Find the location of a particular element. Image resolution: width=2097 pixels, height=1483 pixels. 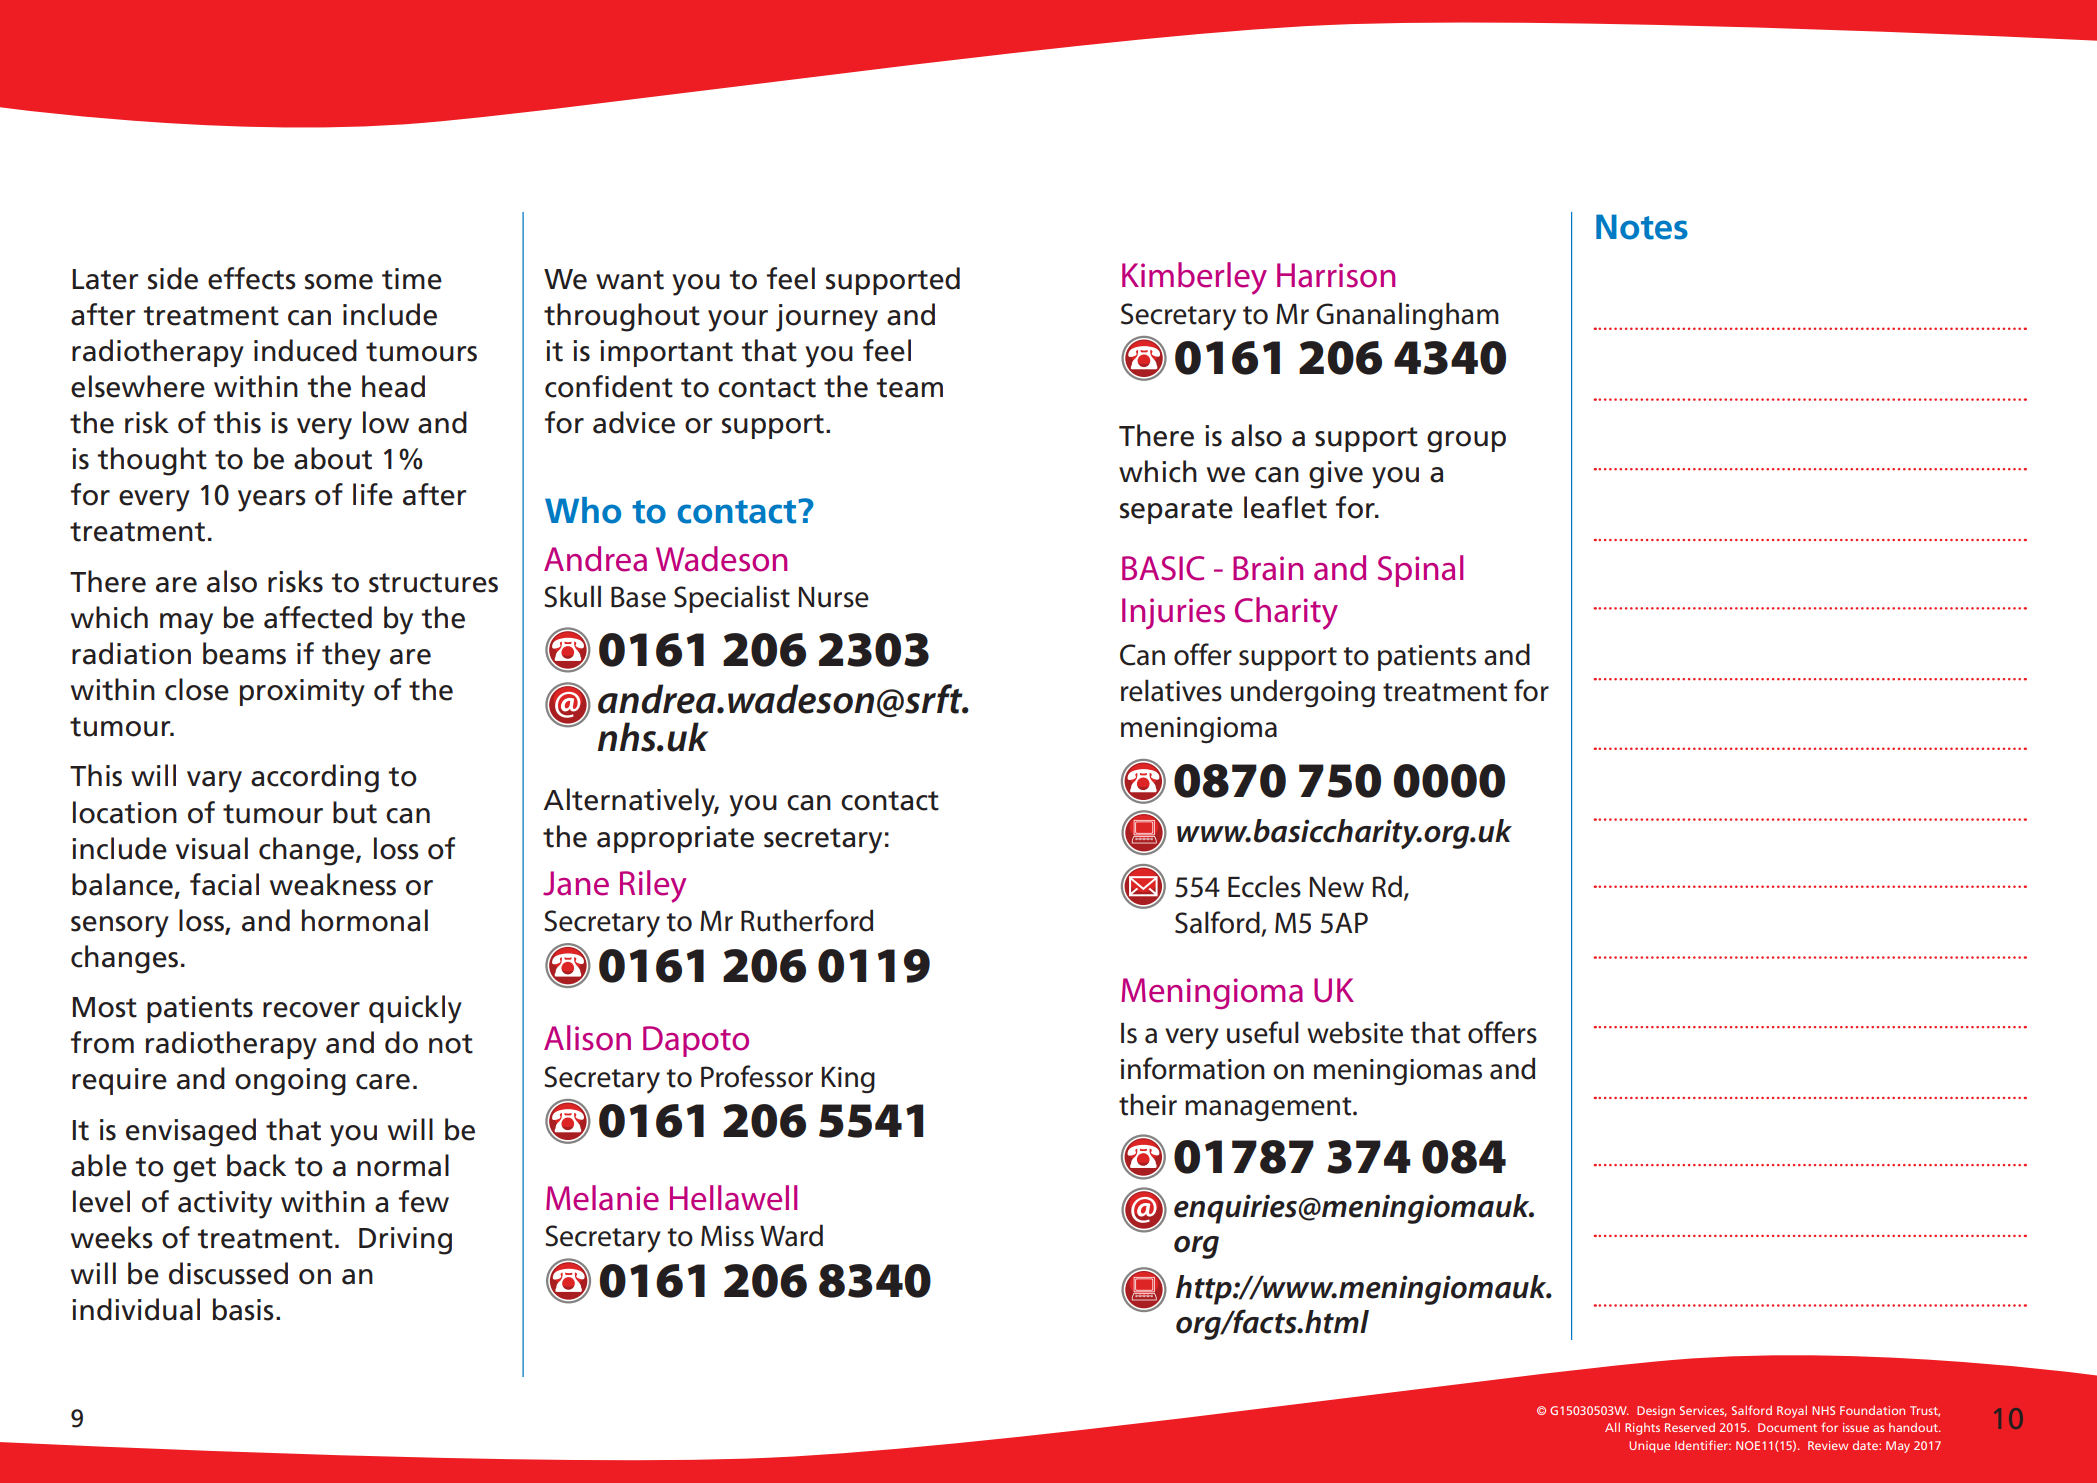

Injuries is located at coordinates (1173, 613).
